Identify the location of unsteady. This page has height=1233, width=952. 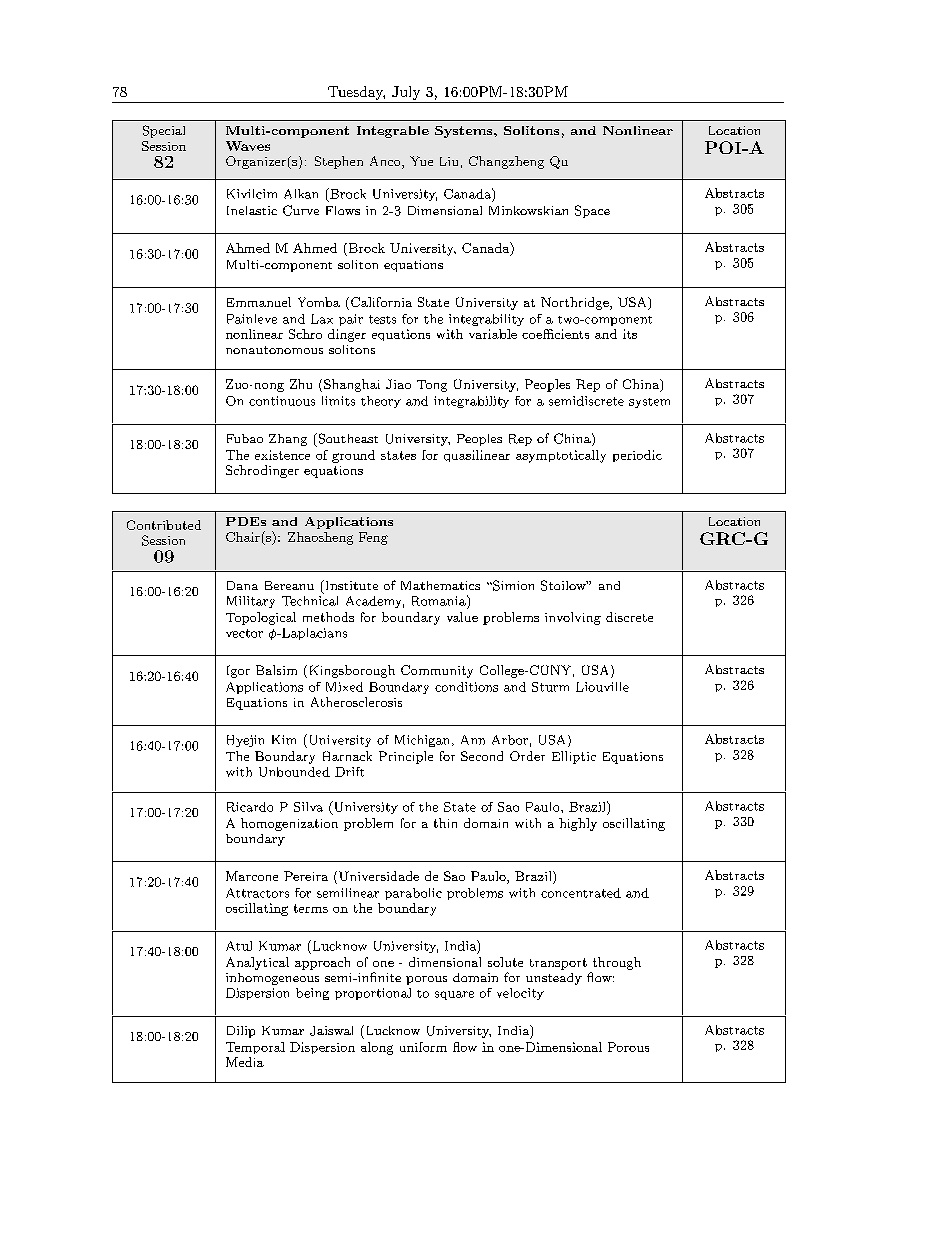
(554, 979).
